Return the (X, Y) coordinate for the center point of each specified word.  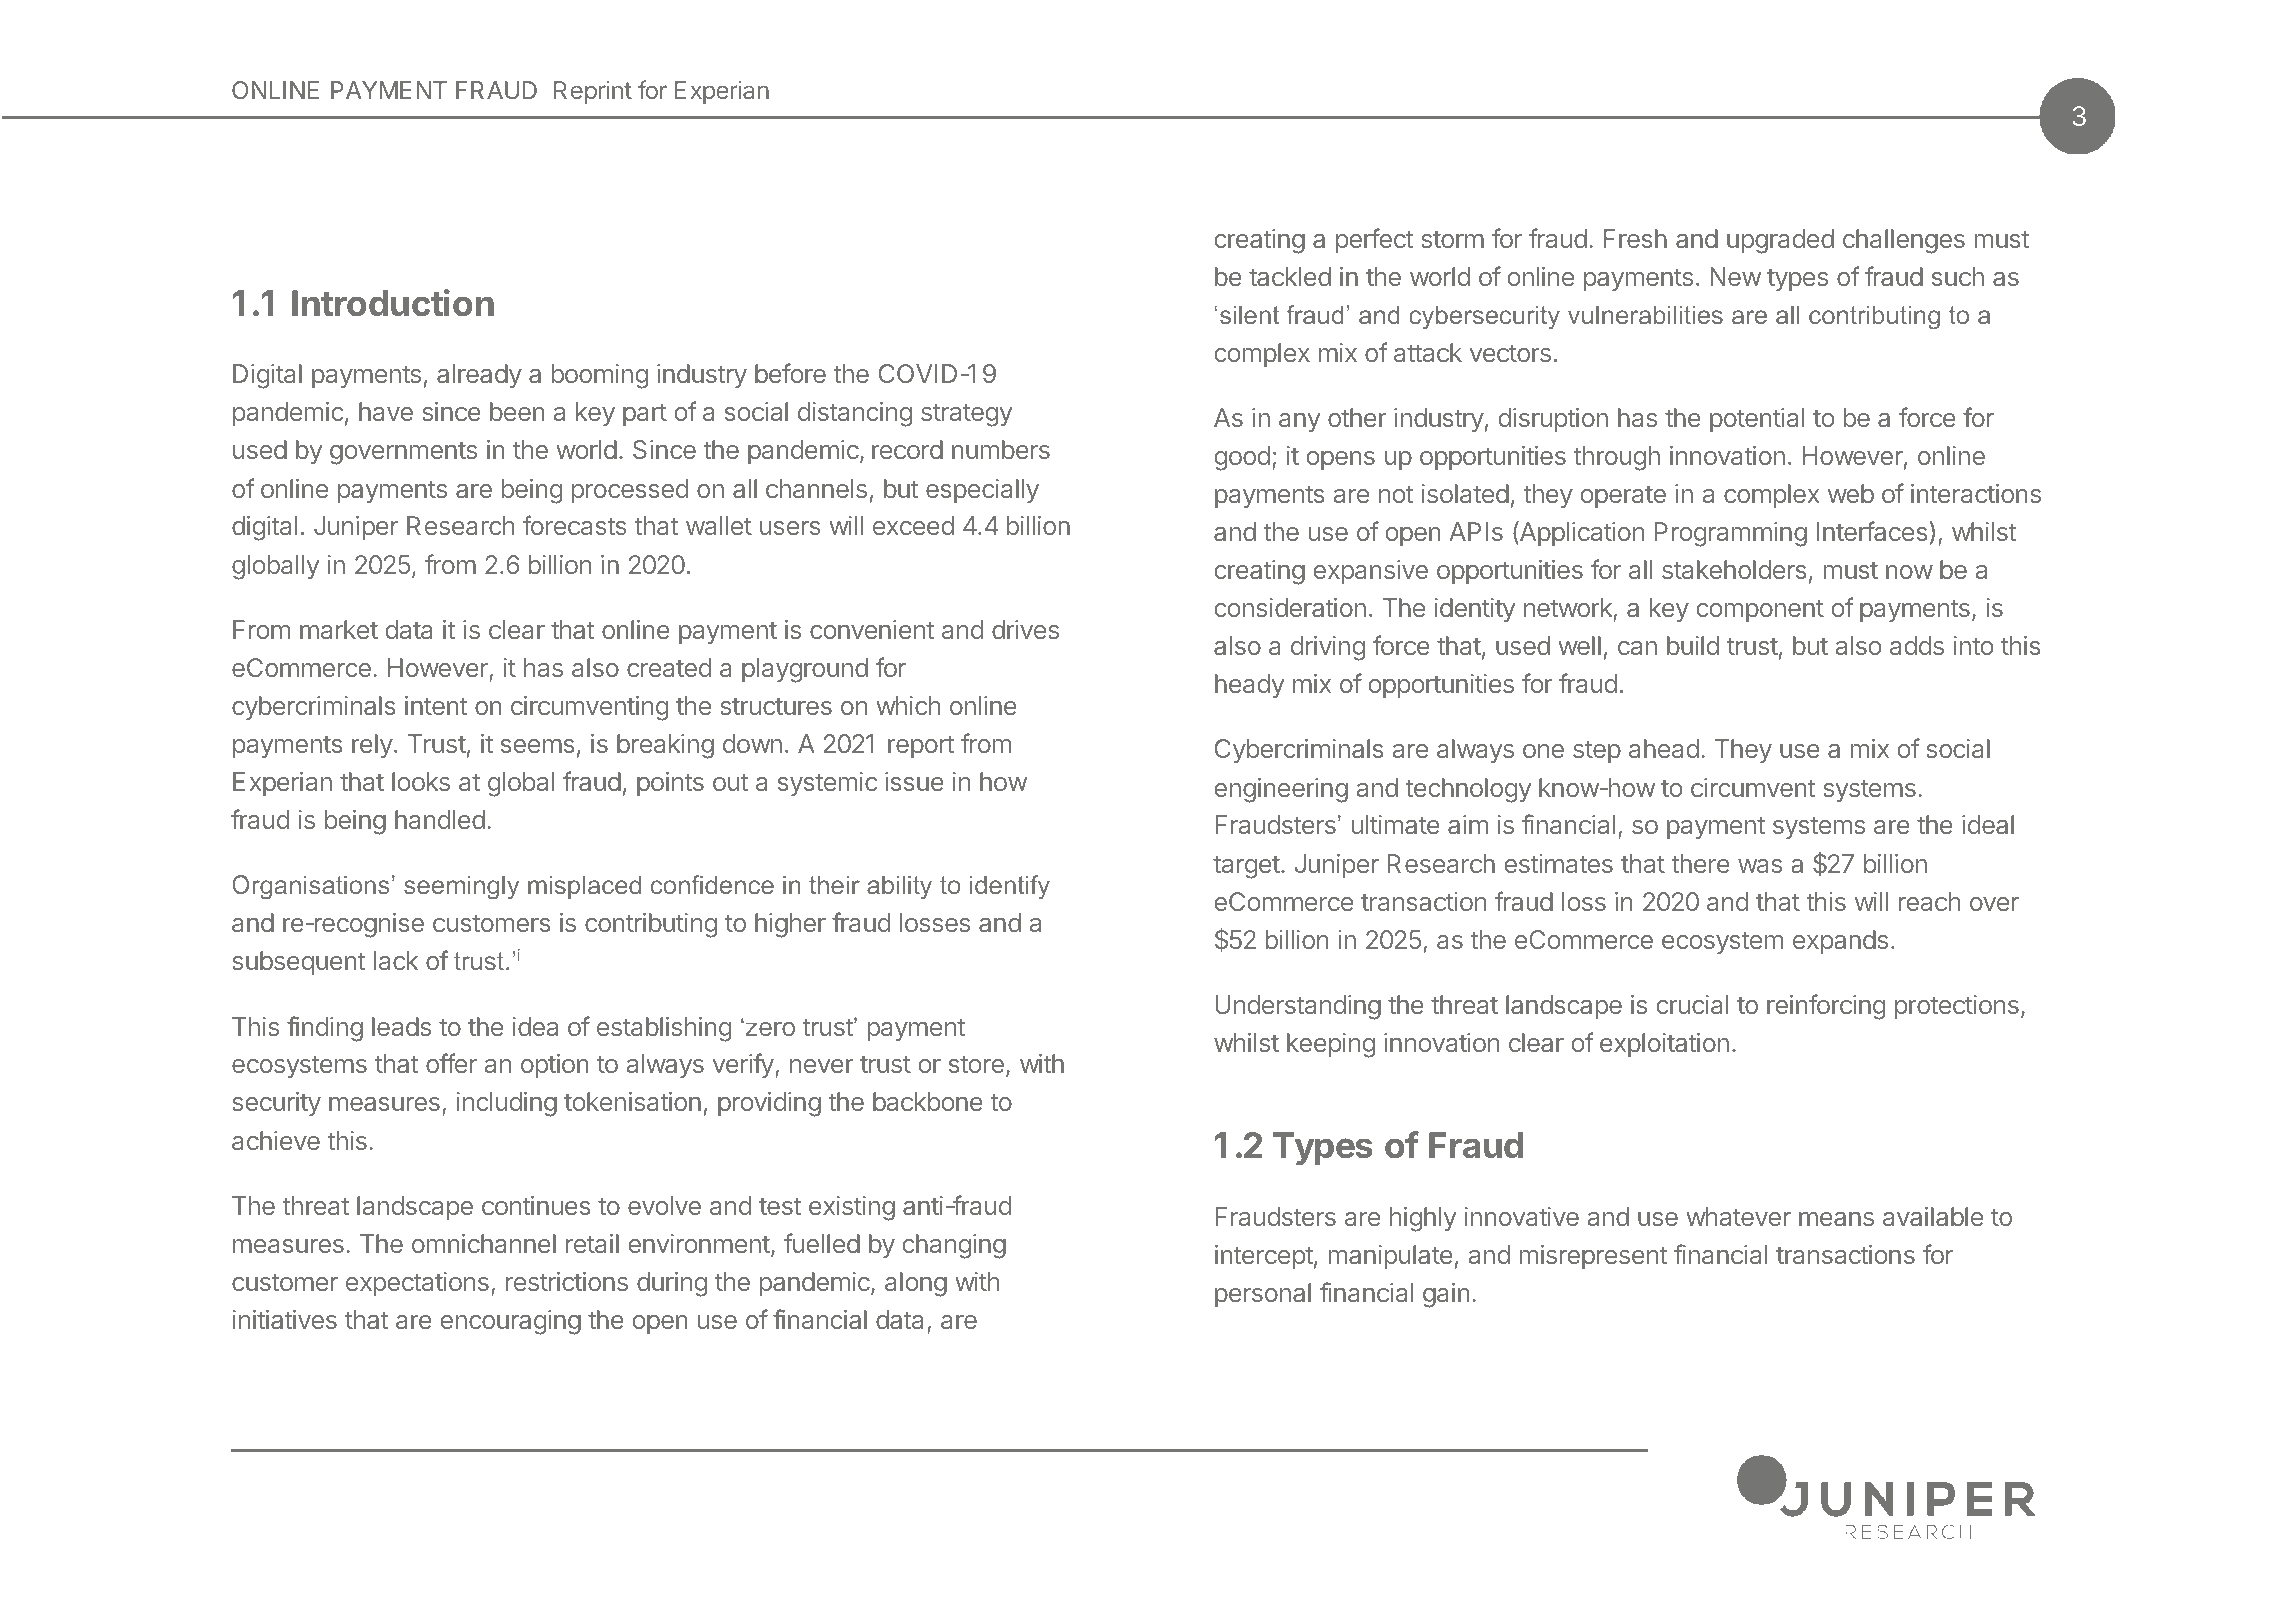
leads (401, 1026)
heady (1249, 686)
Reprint (593, 92)
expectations (417, 1284)
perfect (1374, 240)
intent (436, 705)
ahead (1664, 748)
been (517, 411)
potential (1757, 420)
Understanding (1298, 1007)
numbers (1001, 449)
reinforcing (1826, 1007)
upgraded (1780, 241)
